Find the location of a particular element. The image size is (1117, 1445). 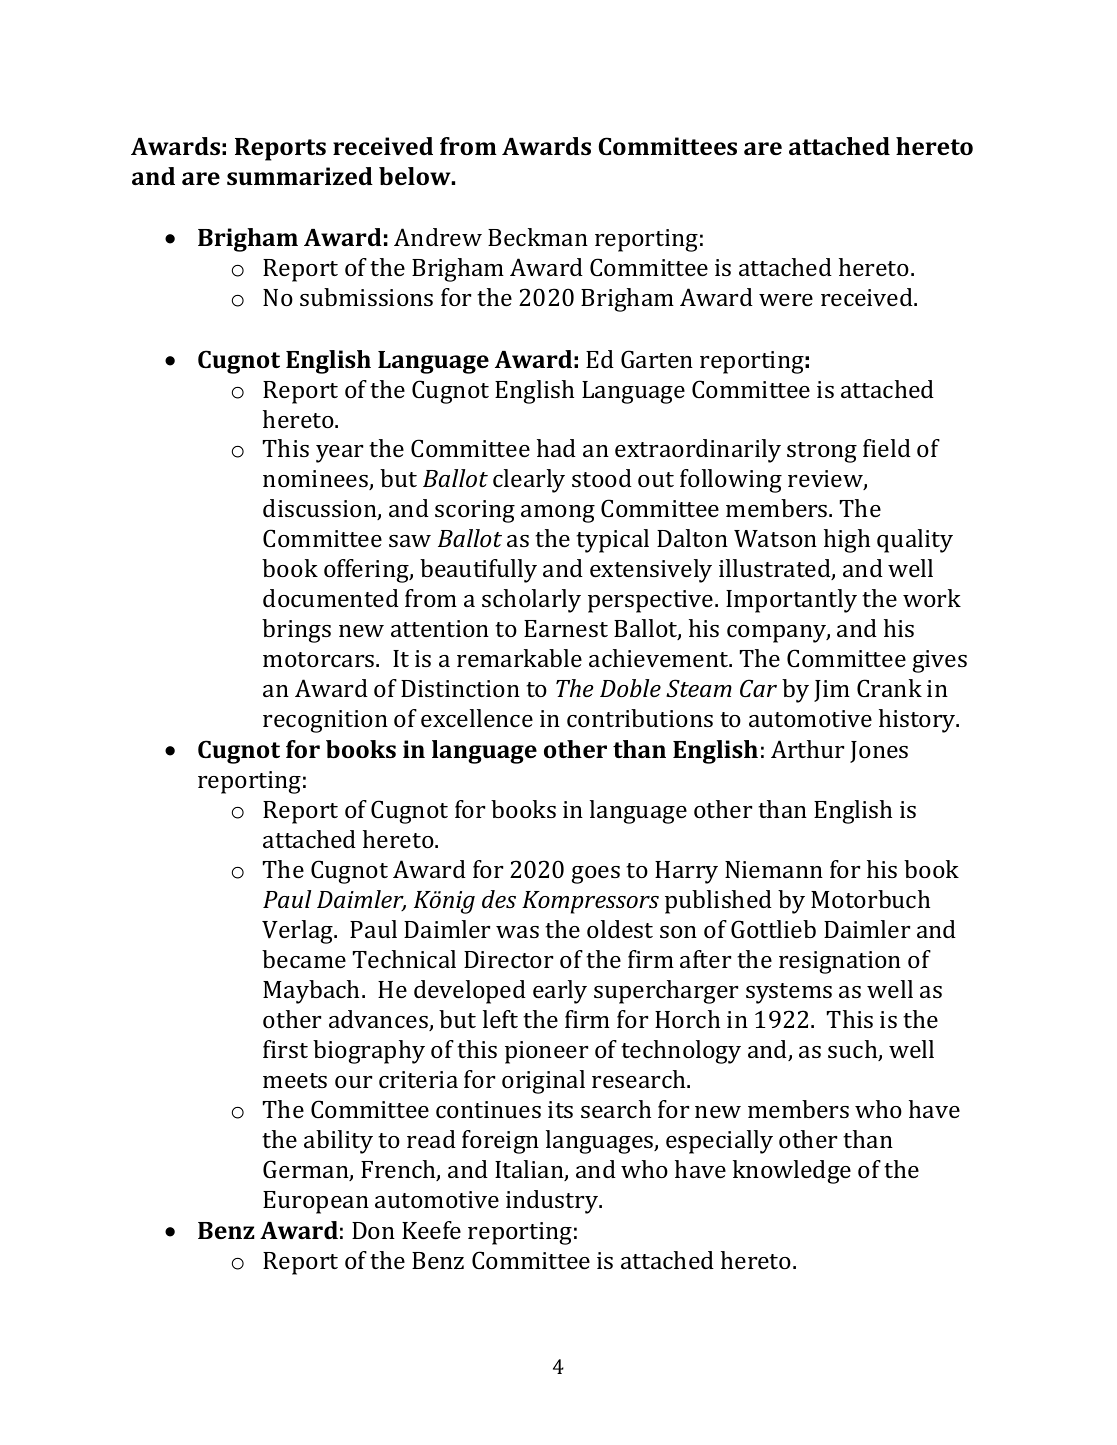

year is located at coordinates (339, 454).
